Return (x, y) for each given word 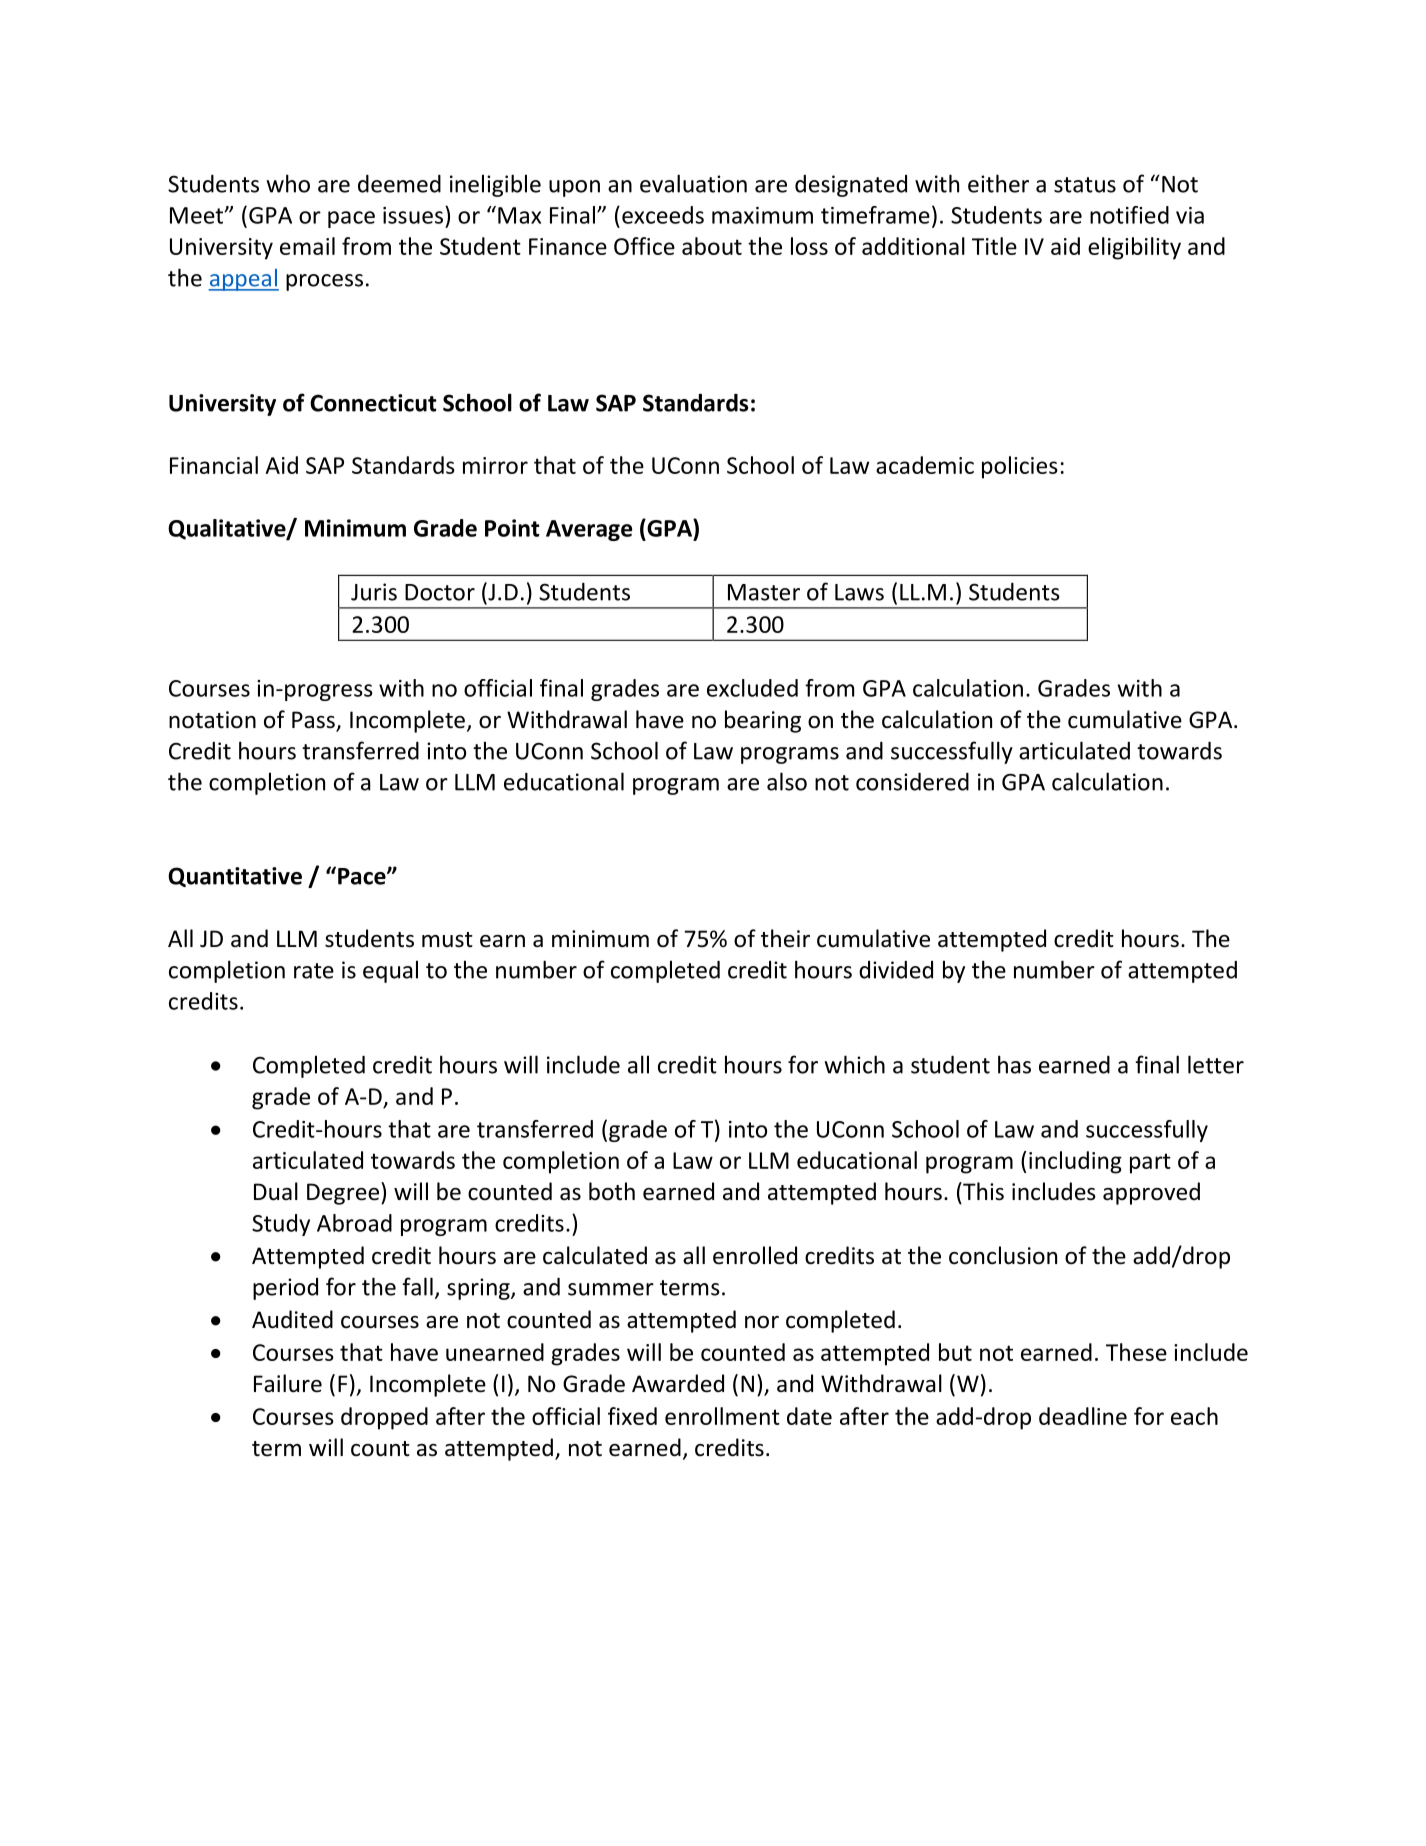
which (854, 1064)
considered (912, 782)
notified (1129, 215)
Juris (374, 592)
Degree (343, 1194)
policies (1020, 467)
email (307, 246)
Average (589, 530)
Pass (314, 721)
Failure (288, 1383)
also (787, 781)
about (712, 246)
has (1014, 1064)
